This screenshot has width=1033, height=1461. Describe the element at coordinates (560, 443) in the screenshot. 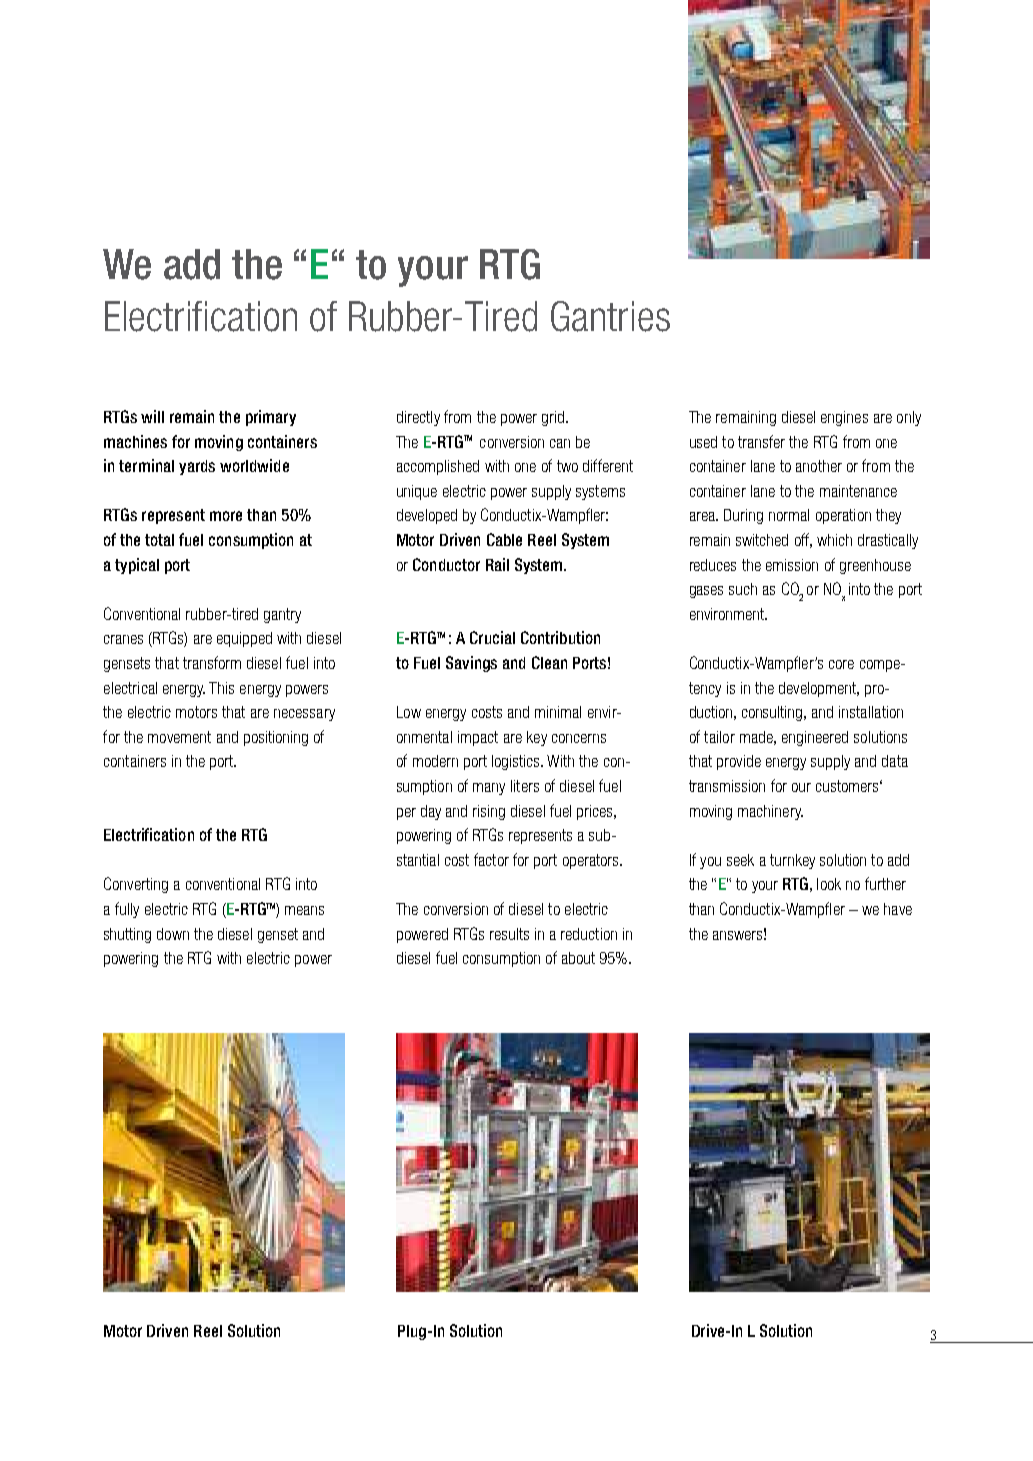

I see `can` at that location.
